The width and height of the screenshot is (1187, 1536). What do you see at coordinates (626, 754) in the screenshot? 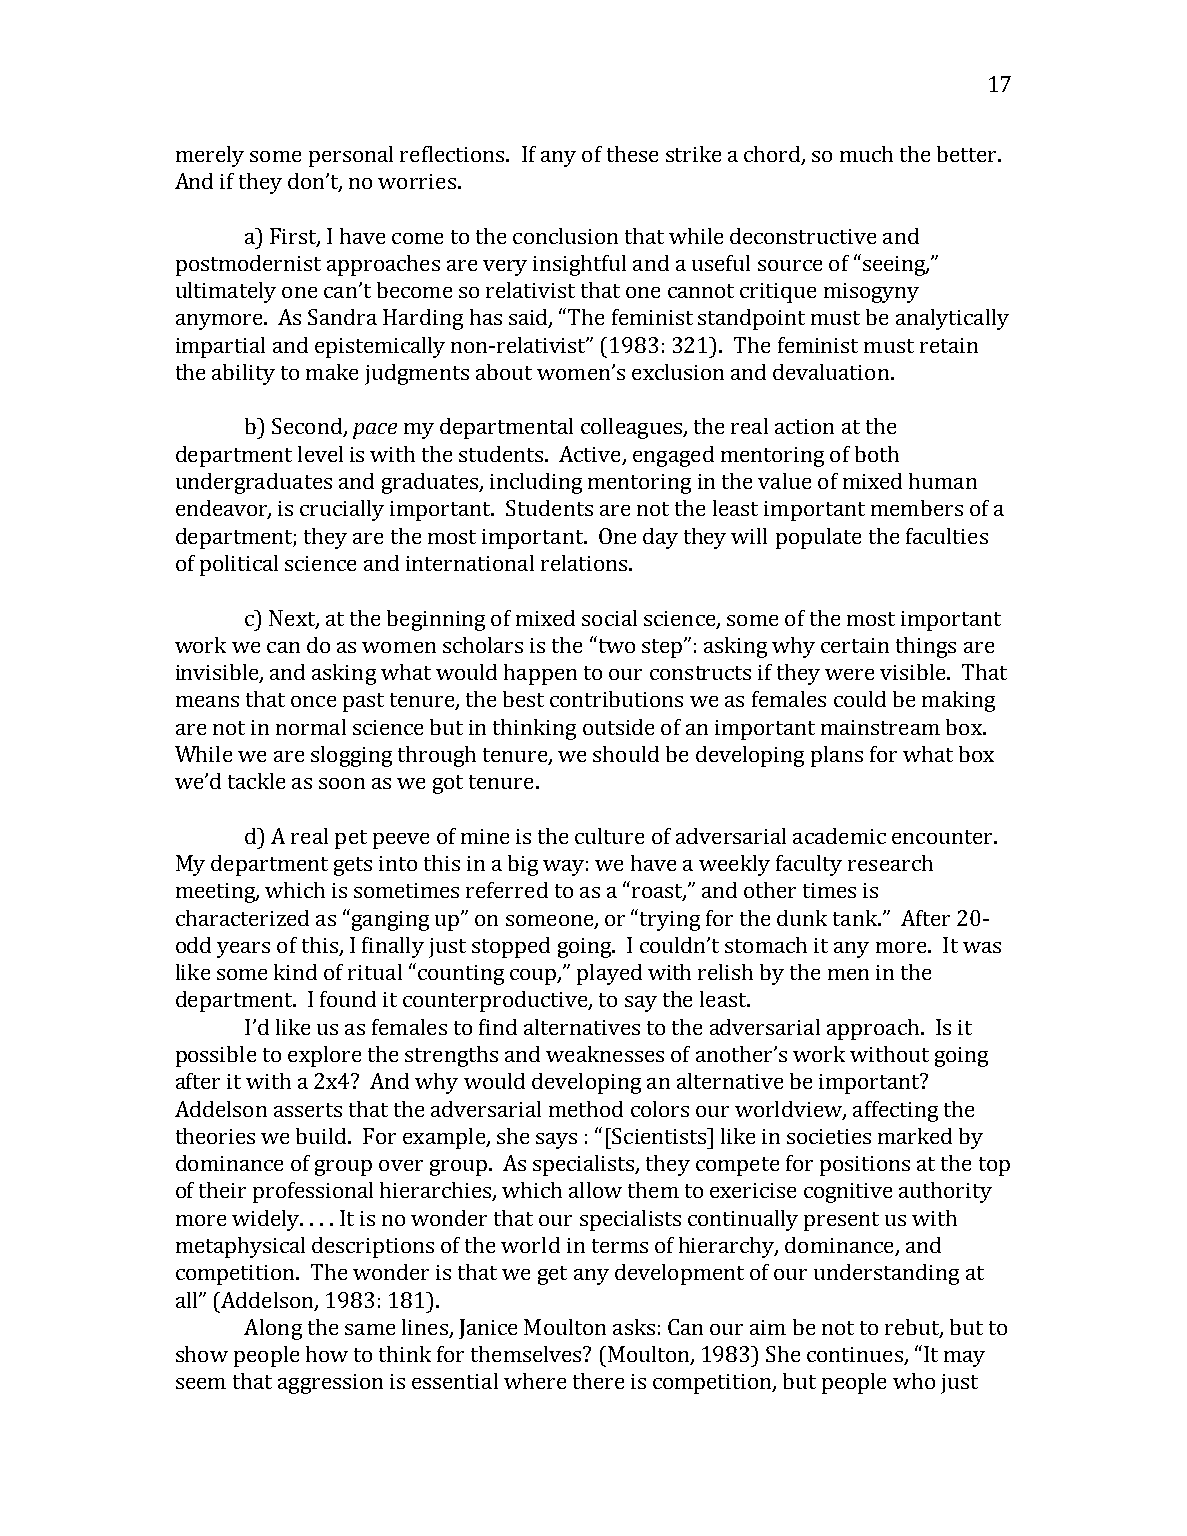
I see `should` at bounding box center [626, 754].
